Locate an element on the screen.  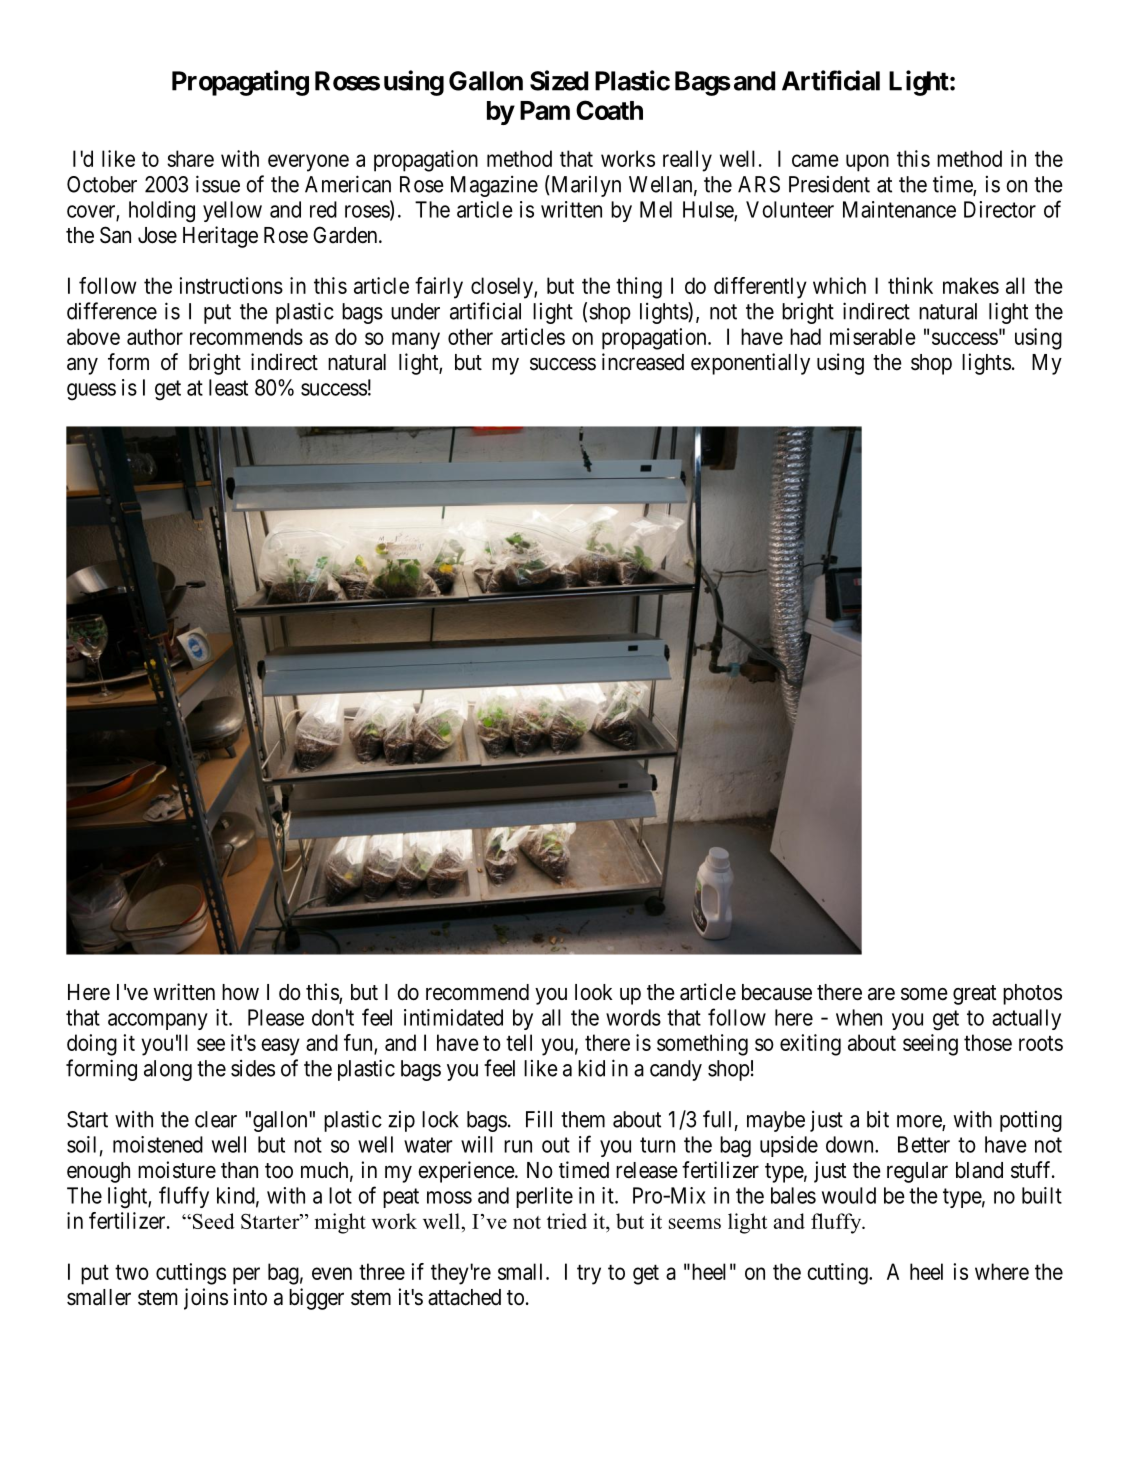
look is located at coordinates (593, 992).
